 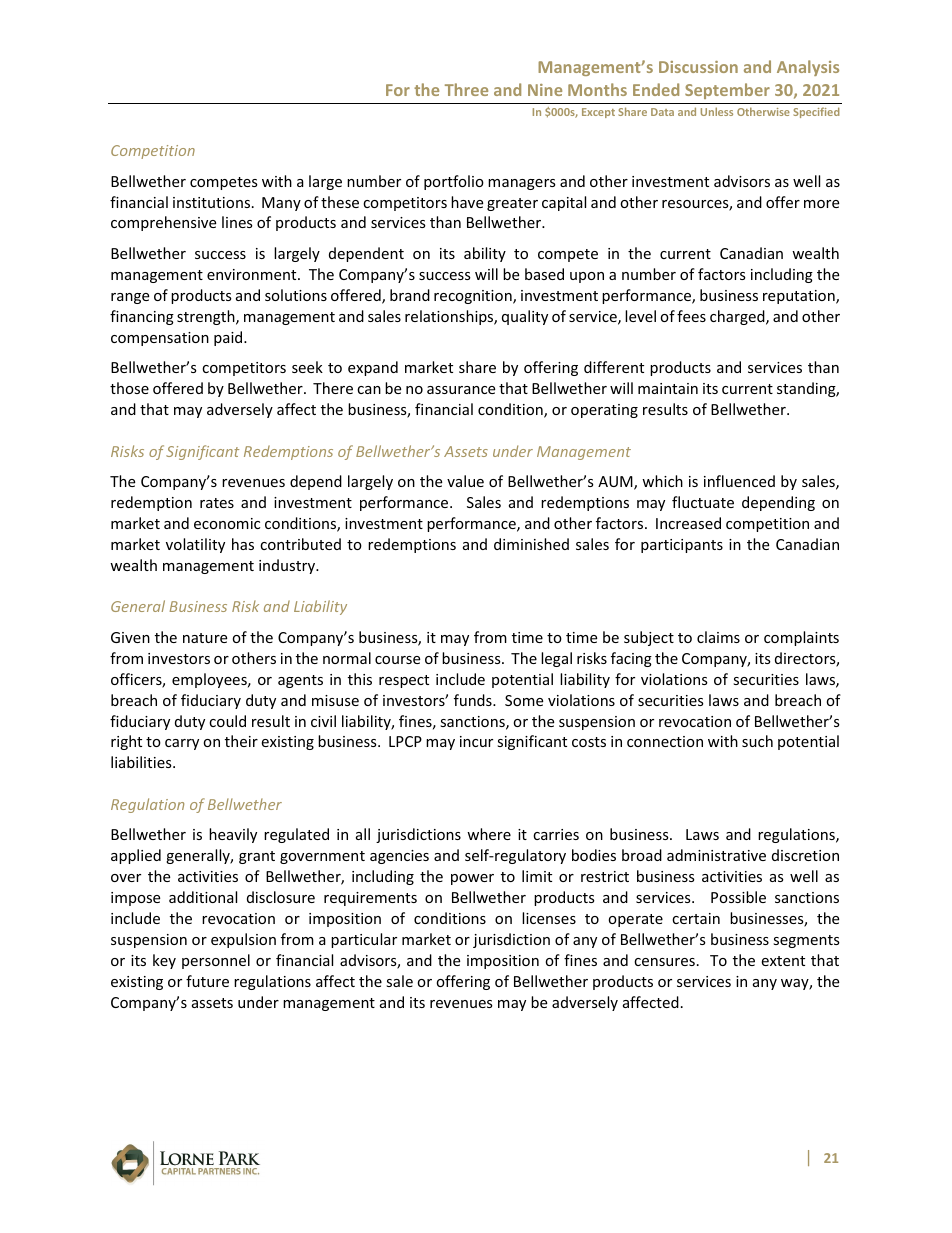 What do you see at coordinates (474, 700) in the image?
I see `funds` at bounding box center [474, 700].
